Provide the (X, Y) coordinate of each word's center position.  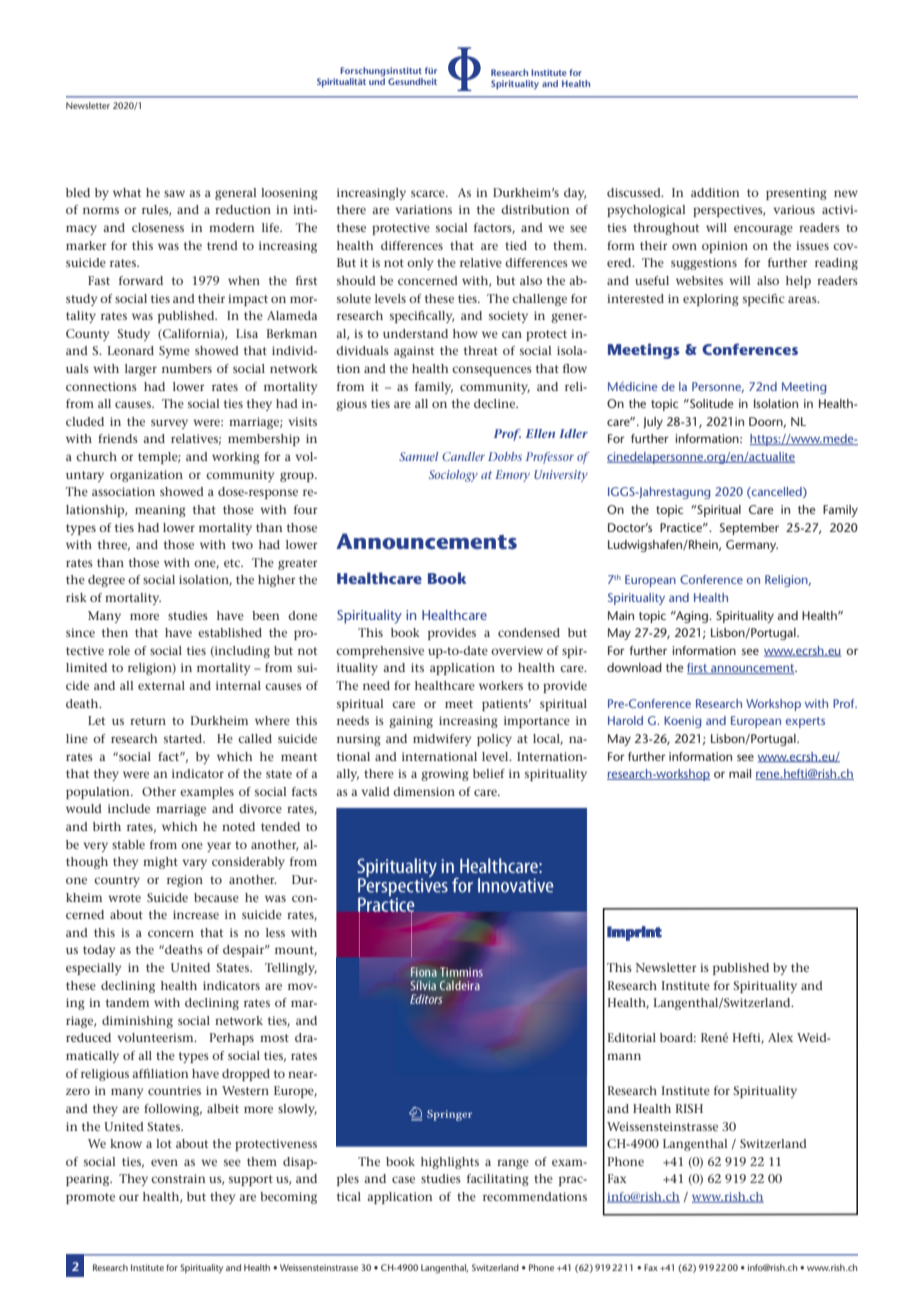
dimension (424, 791)
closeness (158, 227)
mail (740, 773)
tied (516, 245)
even (164, 1162)
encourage (763, 230)
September (749, 529)
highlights (450, 1163)
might (160, 863)
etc (233, 563)
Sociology (453, 476)
